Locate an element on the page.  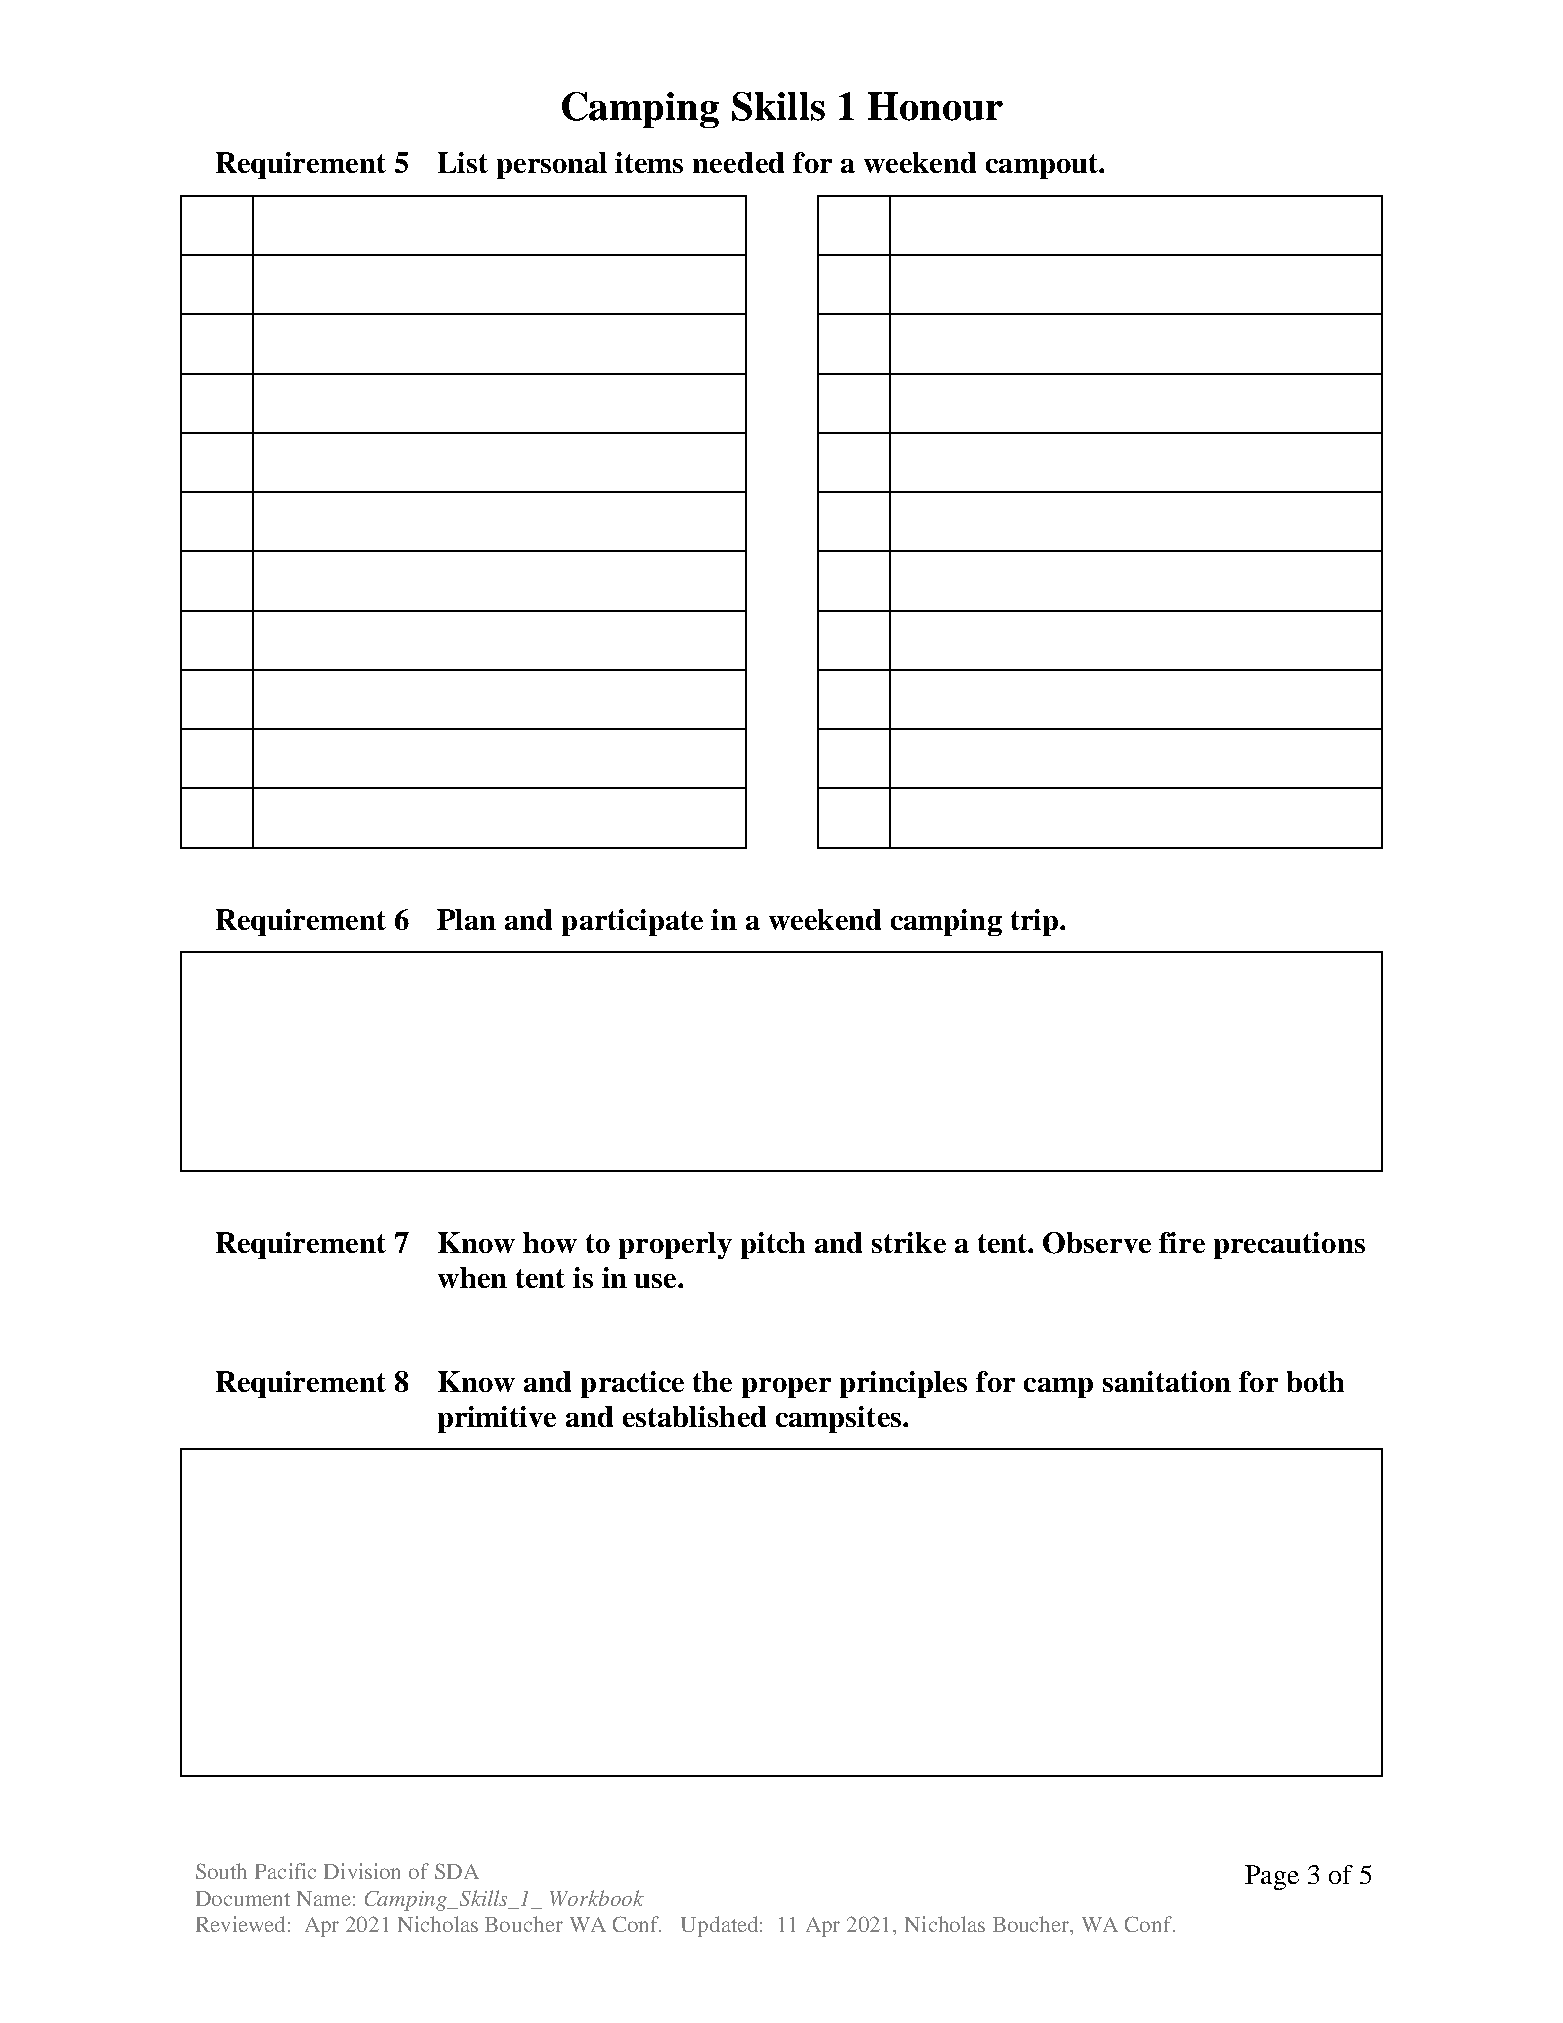
Workbook is located at coordinates (597, 1898).
